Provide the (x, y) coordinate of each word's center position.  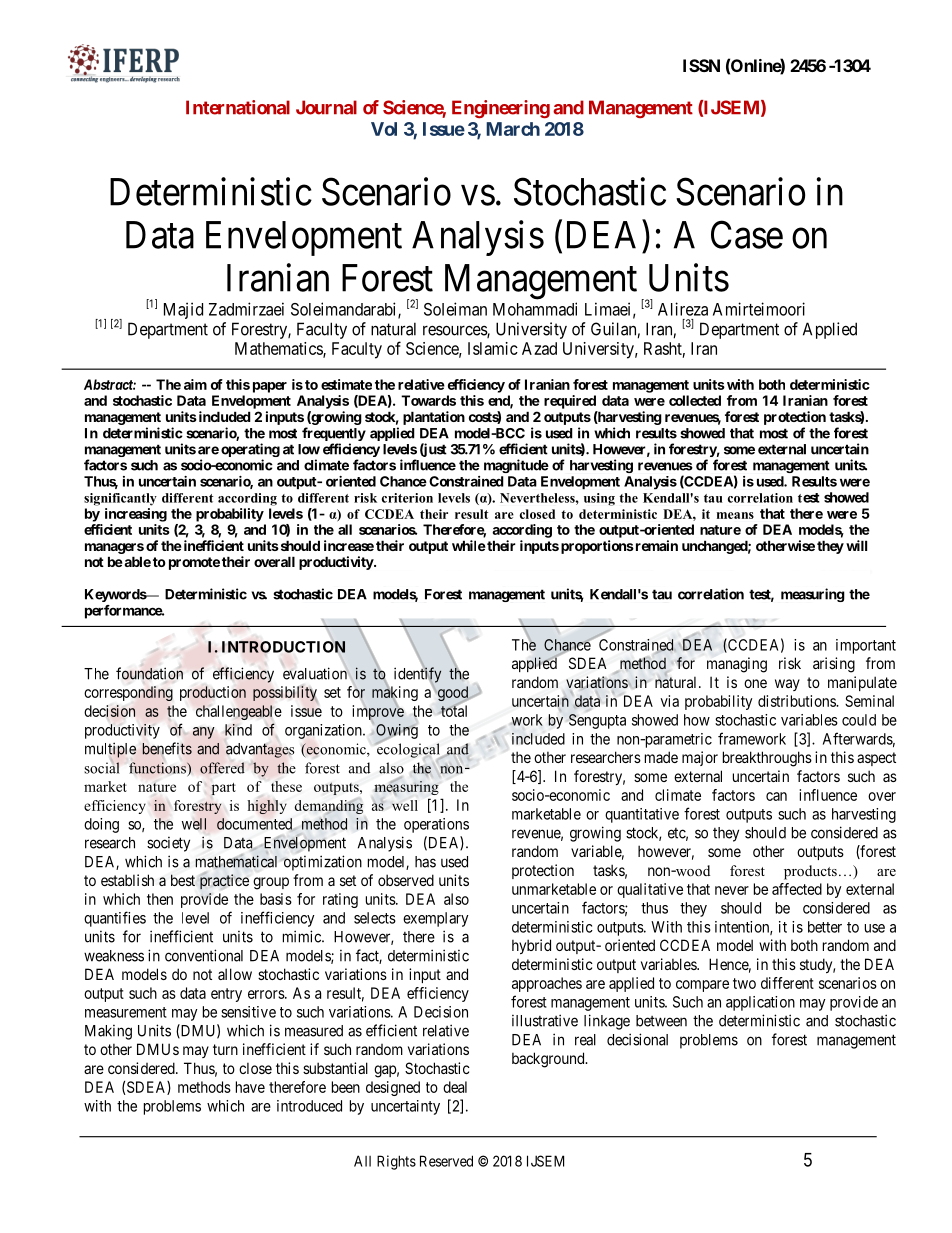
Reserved (446, 1161)
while (469, 545)
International (238, 107)
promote (194, 563)
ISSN (701, 65)
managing (737, 665)
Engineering (501, 109)
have (250, 1087)
